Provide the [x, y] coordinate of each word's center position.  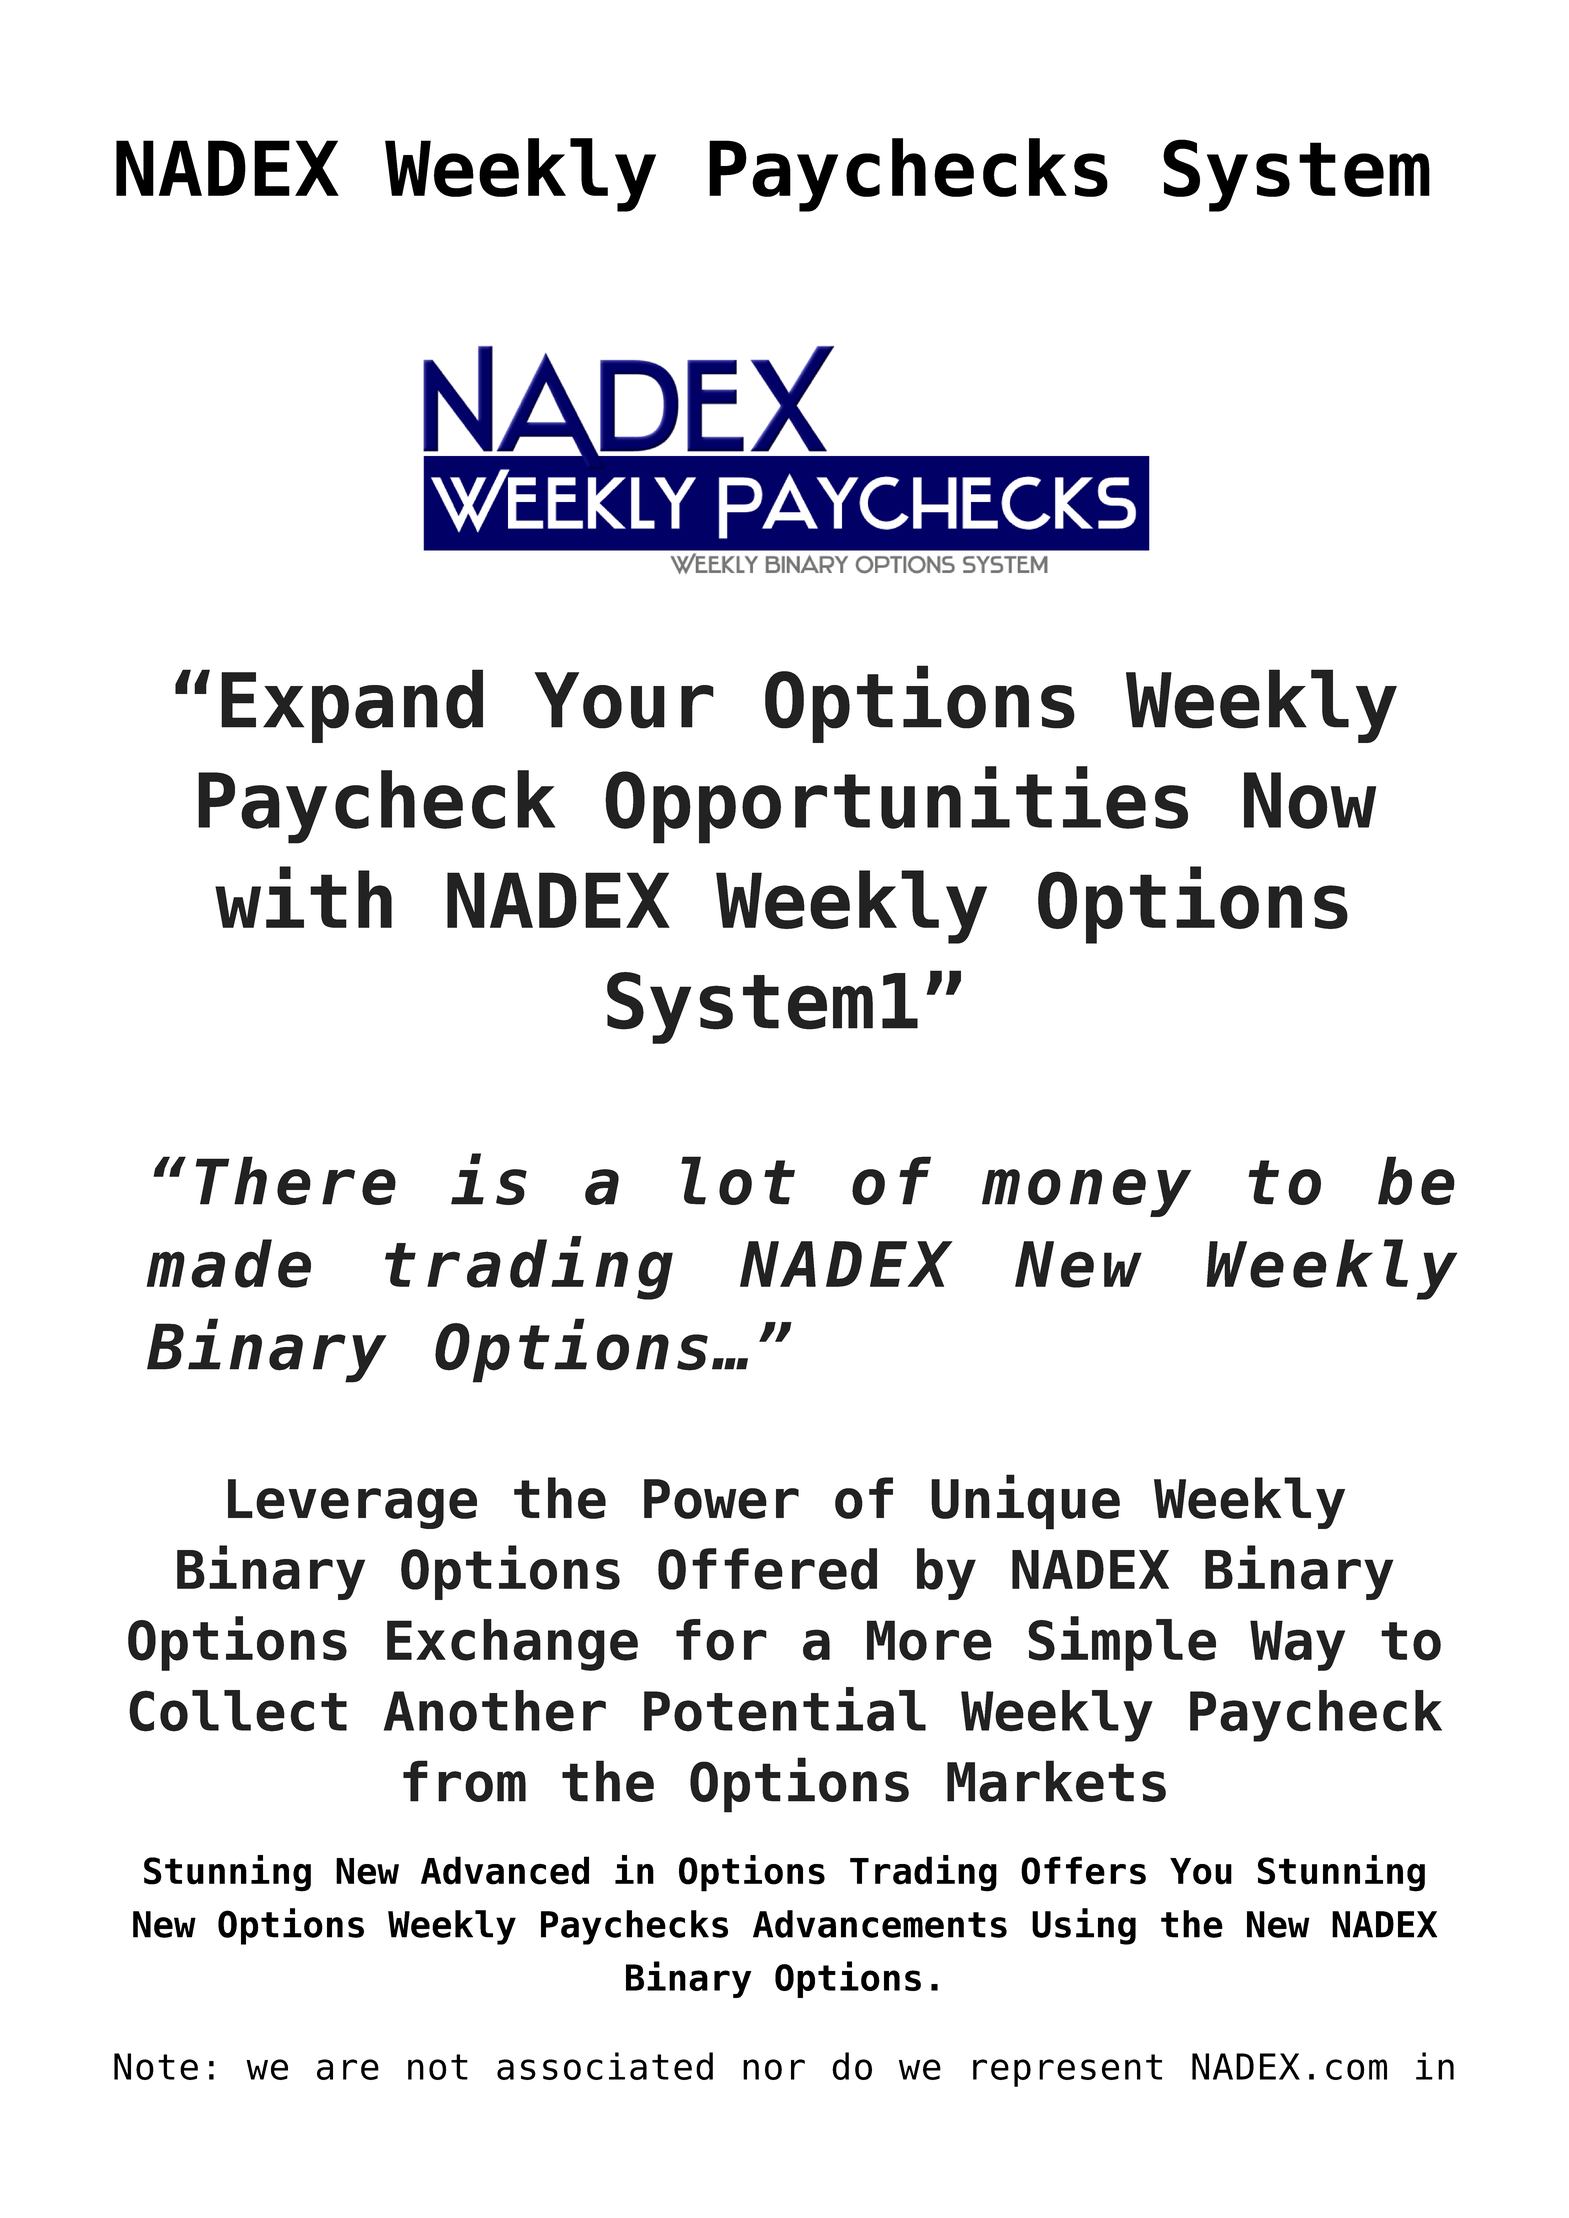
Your [624, 700]
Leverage [352, 1504]
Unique [1025, 1502]
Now [1310, 800]
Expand [352, 706]
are [348, 2069]
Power [721, 1499]
